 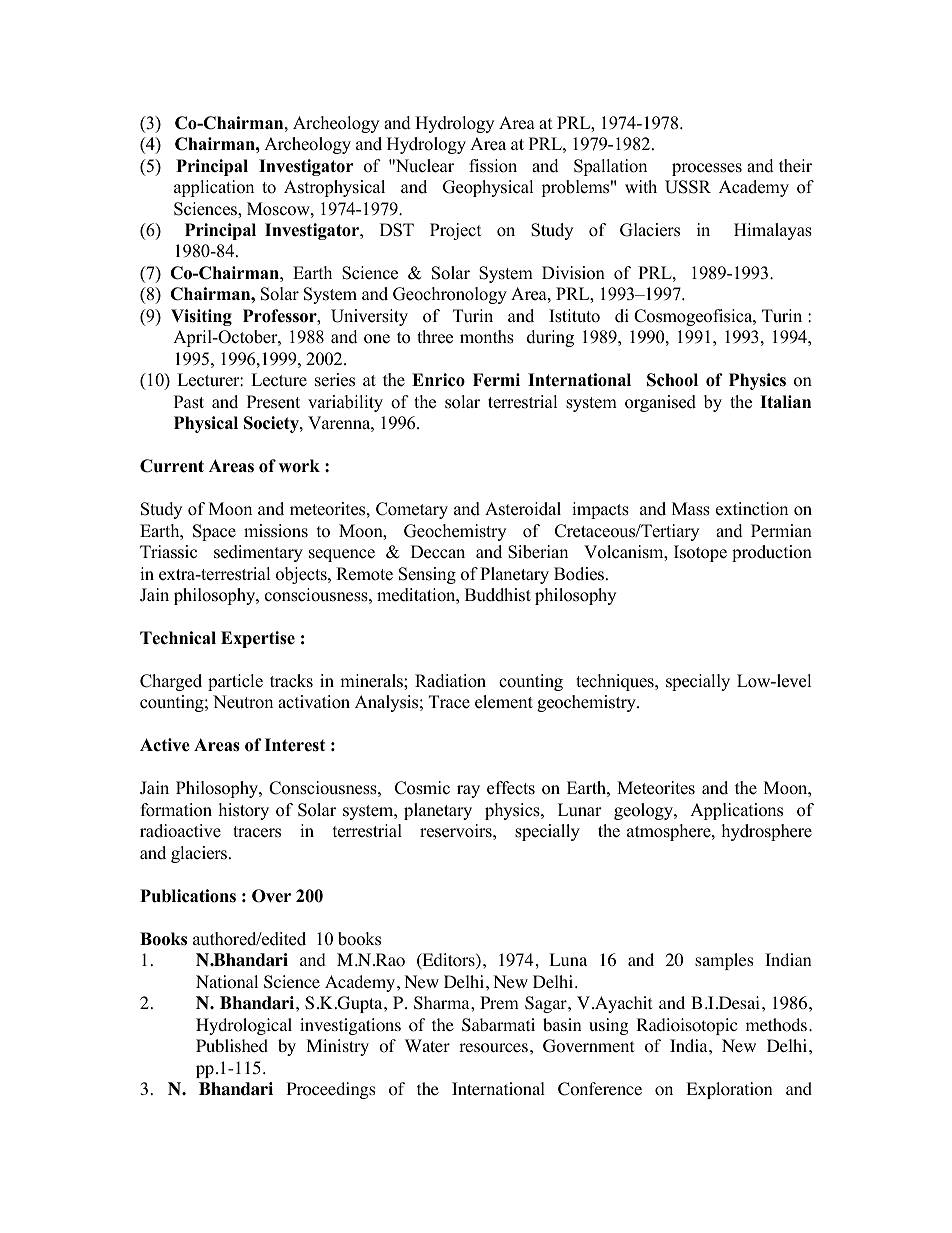 I want to click on history, so click(x=244, y=811).
